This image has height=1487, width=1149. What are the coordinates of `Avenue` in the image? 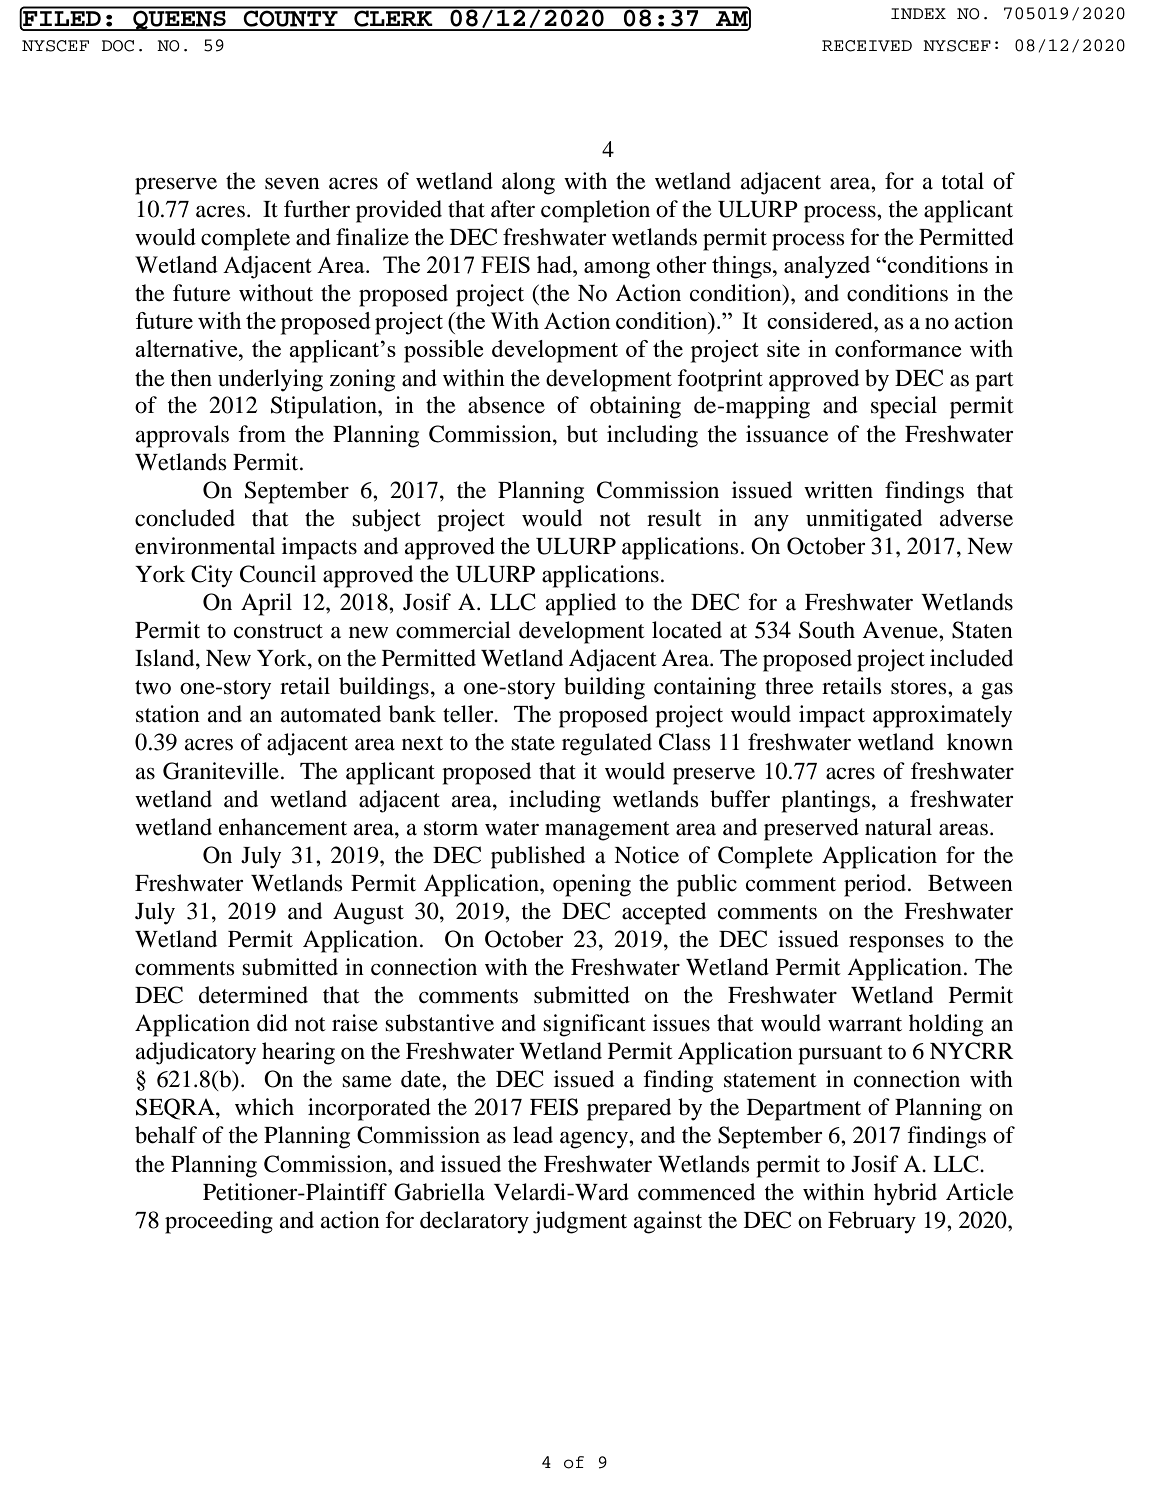 It's located at (901, 630).
